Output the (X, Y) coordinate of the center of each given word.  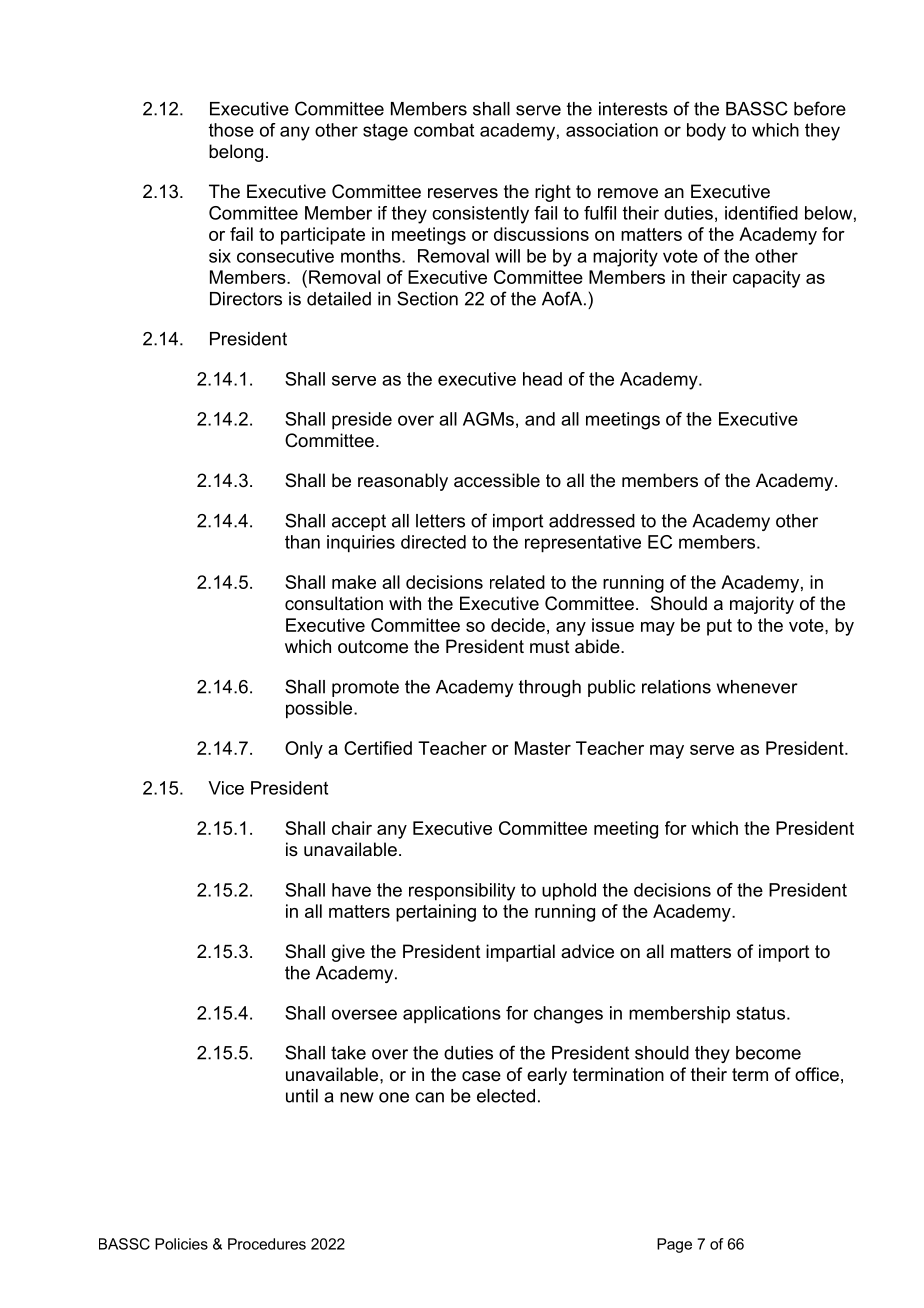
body (706, 132)
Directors (246, 299)
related (517, 582)
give (348, 953)
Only (304, 750)
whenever (757, 687)
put (719, 627)
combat (444, 130)
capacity (767, 279)
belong (236, 153)
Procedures (267, 1244)
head (542, 379)
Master (543, 748)
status (761, 1013)
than (302, 542)
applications (452, 1015)
